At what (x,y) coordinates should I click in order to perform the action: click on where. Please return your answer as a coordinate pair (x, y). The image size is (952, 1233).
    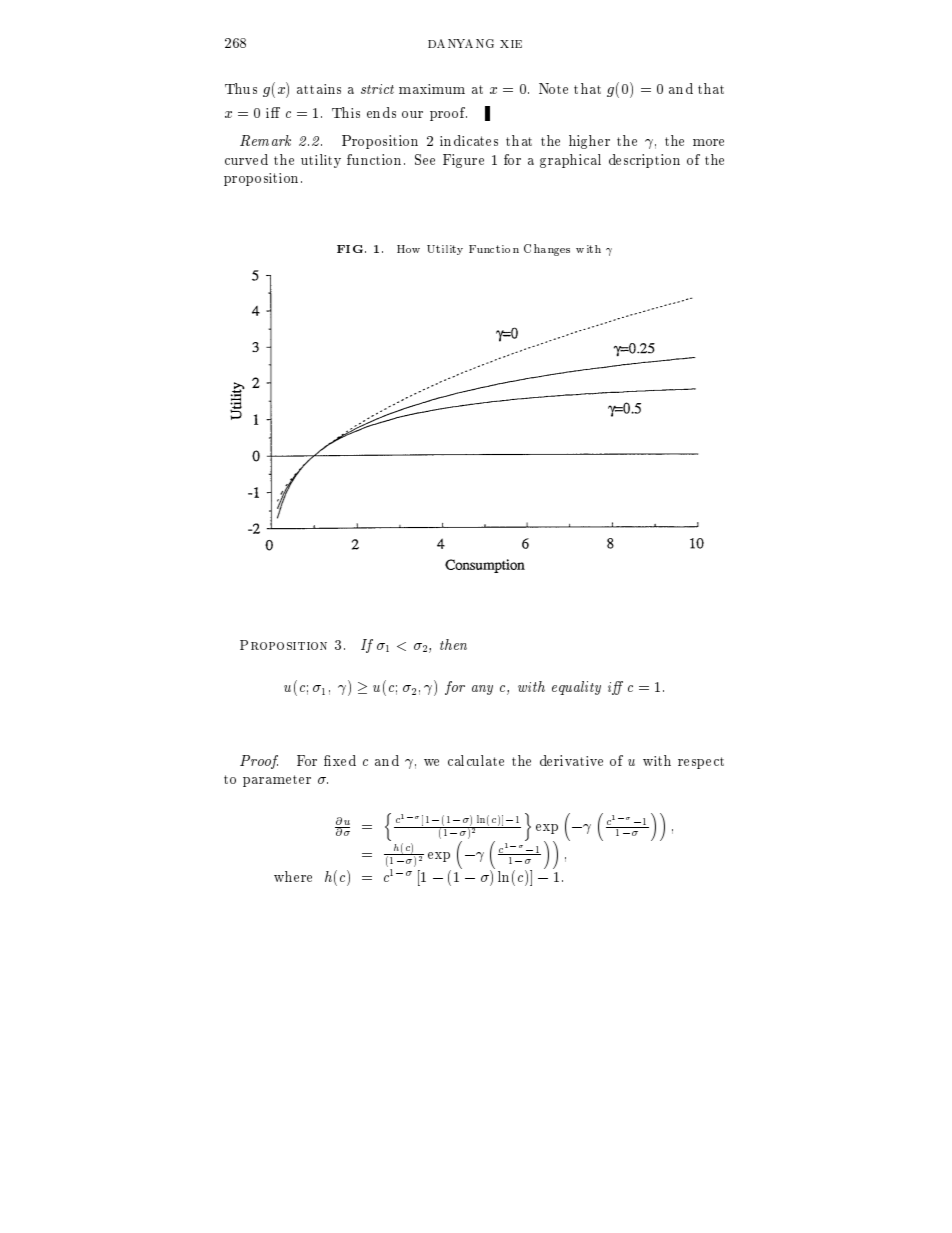
    Looking at the image, I should click on (293, 876).
